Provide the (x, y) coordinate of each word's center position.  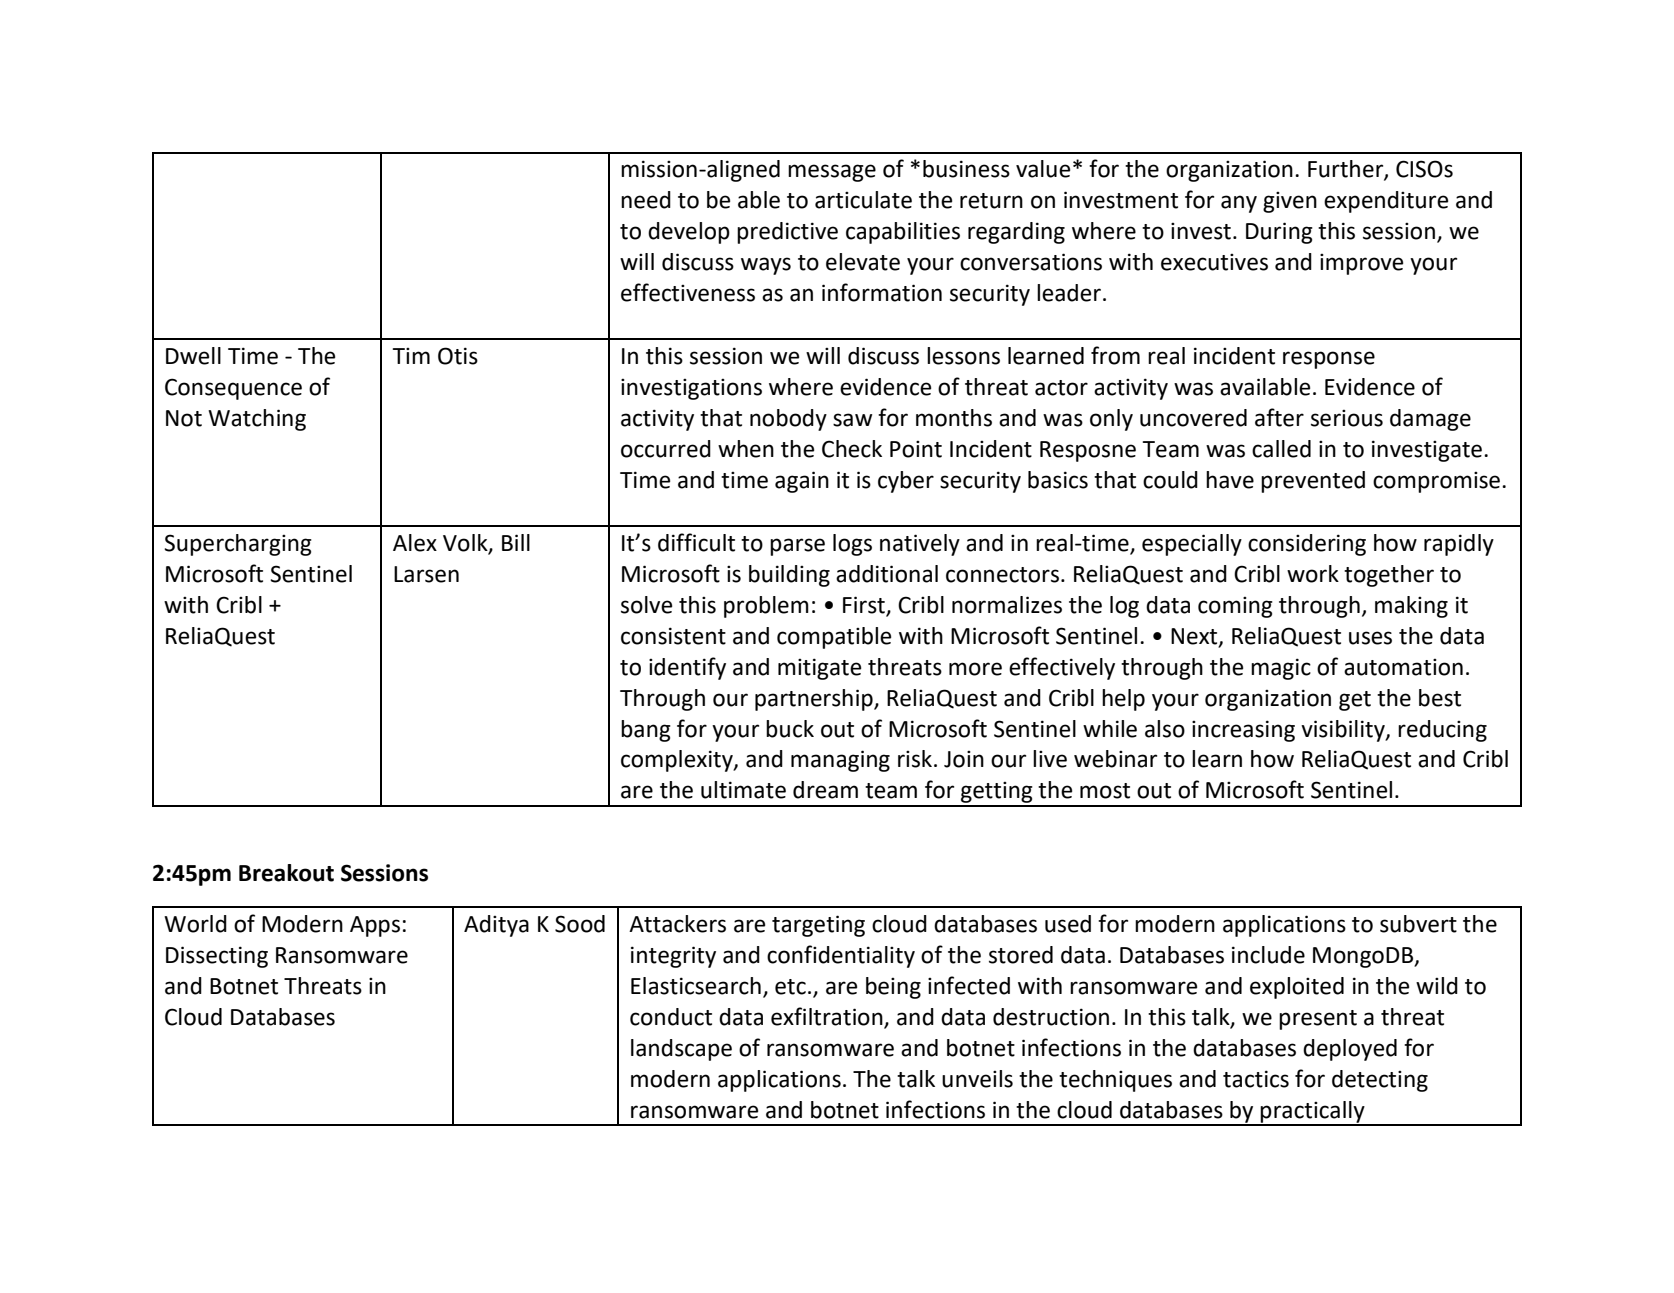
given (1290, 202)
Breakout (286, 873)
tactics (1256, 1079)
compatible (834, 638)
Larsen (426, 574)
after (1279, 417)
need (646, 200)
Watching (257, 420)
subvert (1418, 924)
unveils (977, 1079)
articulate (863, 200)
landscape (681, 1050)
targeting (818, 926)
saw (852, 420)
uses (1370, 638)
